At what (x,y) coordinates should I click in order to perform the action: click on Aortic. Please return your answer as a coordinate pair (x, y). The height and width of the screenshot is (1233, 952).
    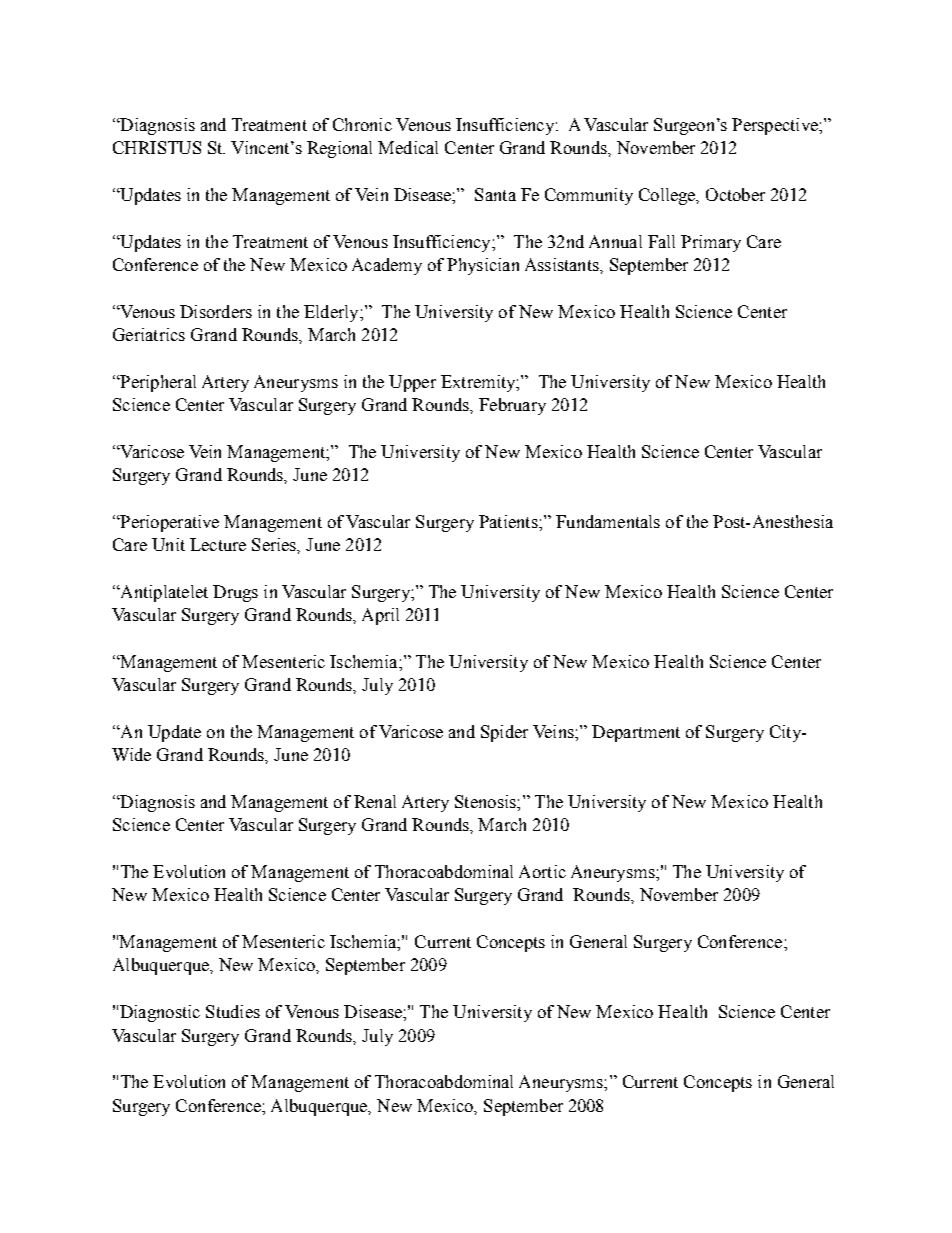
    Looking at the image, I should click on (542, 871).
